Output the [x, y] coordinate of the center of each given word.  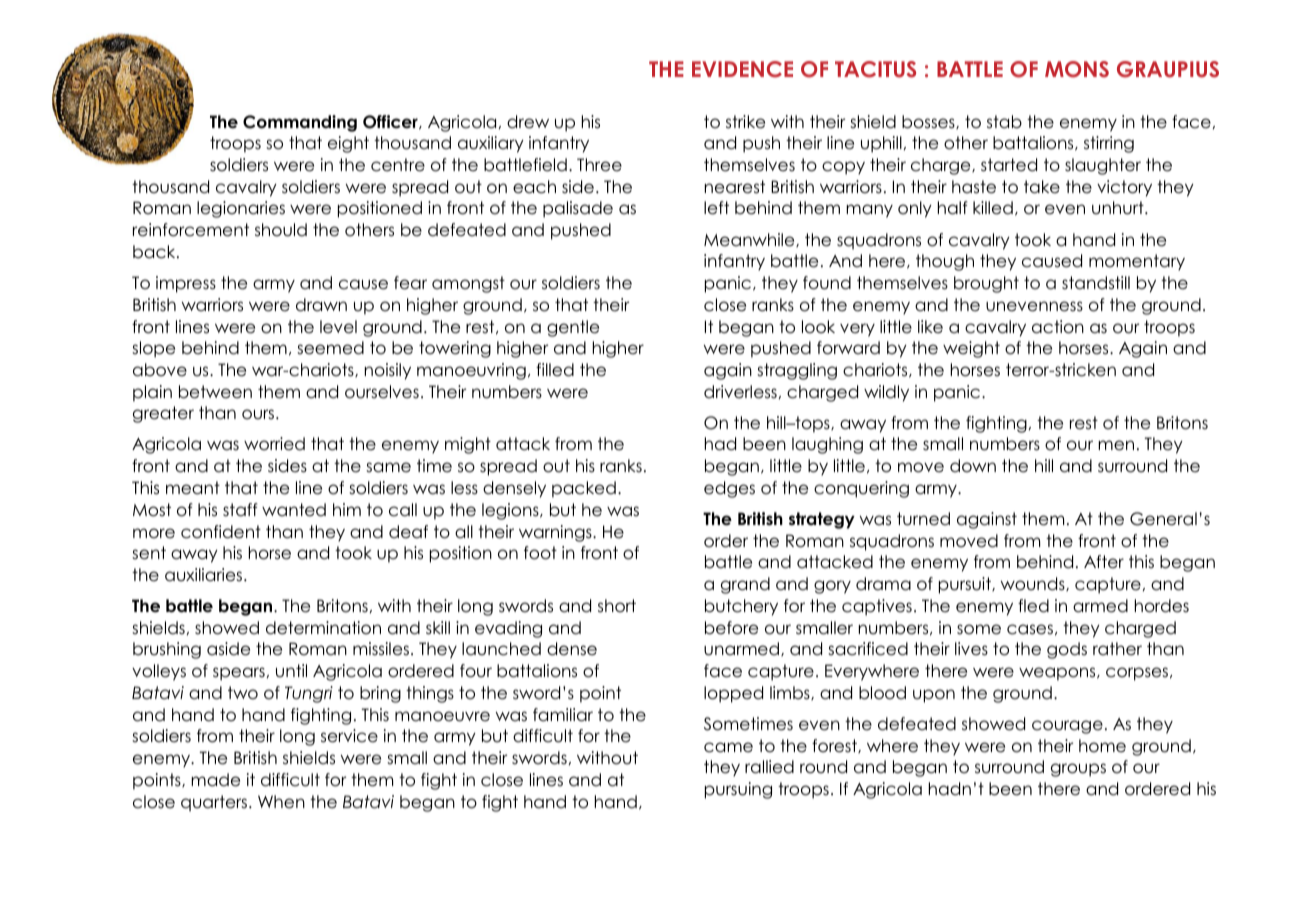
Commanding [300, 123]
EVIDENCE [742, 69]
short [617, 606]
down [973, 466]
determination [323, 628]
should [281, 230]
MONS [1077, 69]
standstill [1096, 283]
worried [274, 444]
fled [1033, 606]
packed [584, 489]
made [215, 780]
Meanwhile [750, 240]
